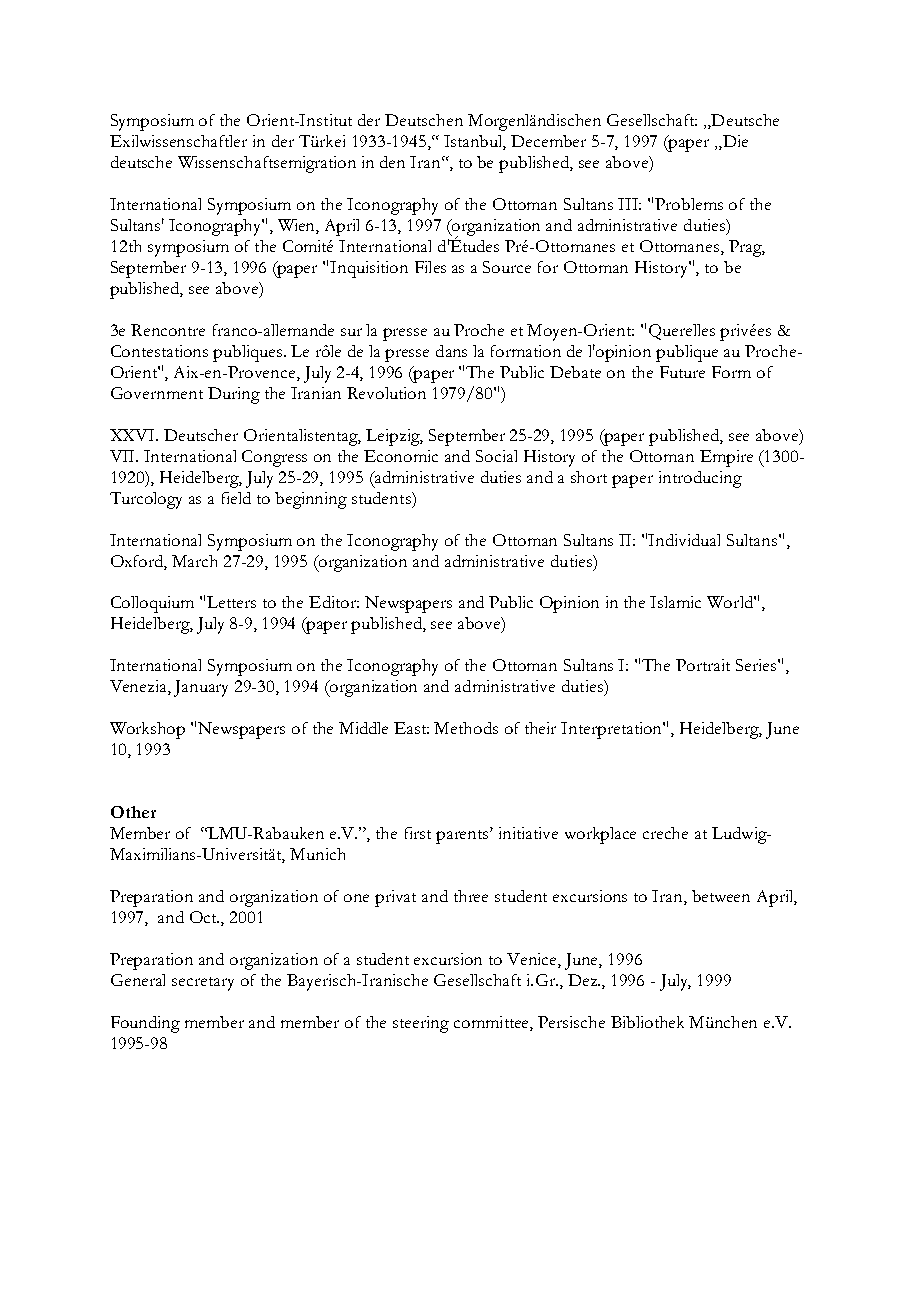 This screenshot has height=1308, width=924. I want to click on Future, so click(682, 372).
